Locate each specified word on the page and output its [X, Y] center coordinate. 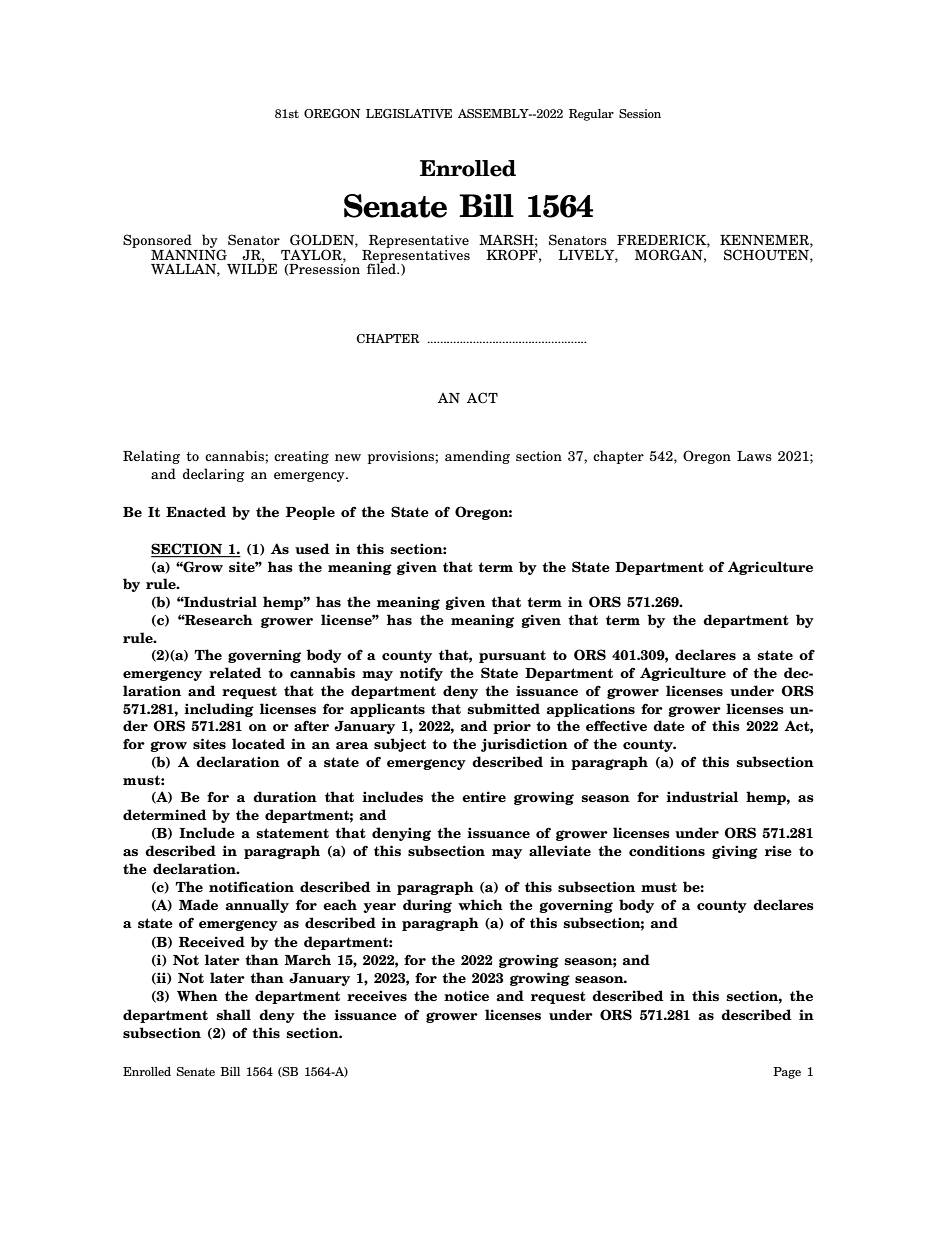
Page [787, 1073]
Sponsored [157, 242]
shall [233, 1015]
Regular [591, 115]
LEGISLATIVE [409, 113]
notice [466, 995]
